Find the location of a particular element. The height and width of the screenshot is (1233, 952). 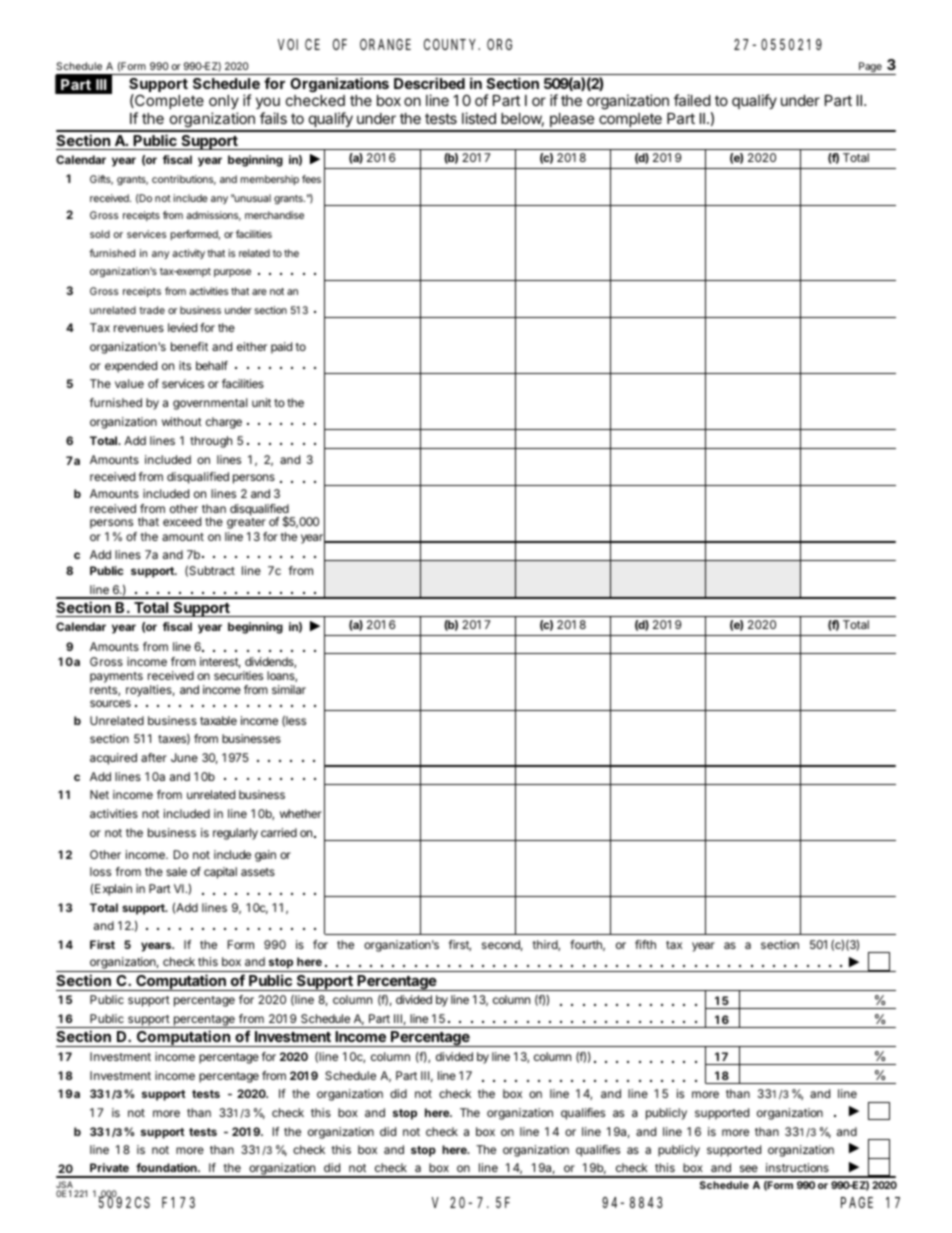

fifth is located at coordinates (645, 944).
